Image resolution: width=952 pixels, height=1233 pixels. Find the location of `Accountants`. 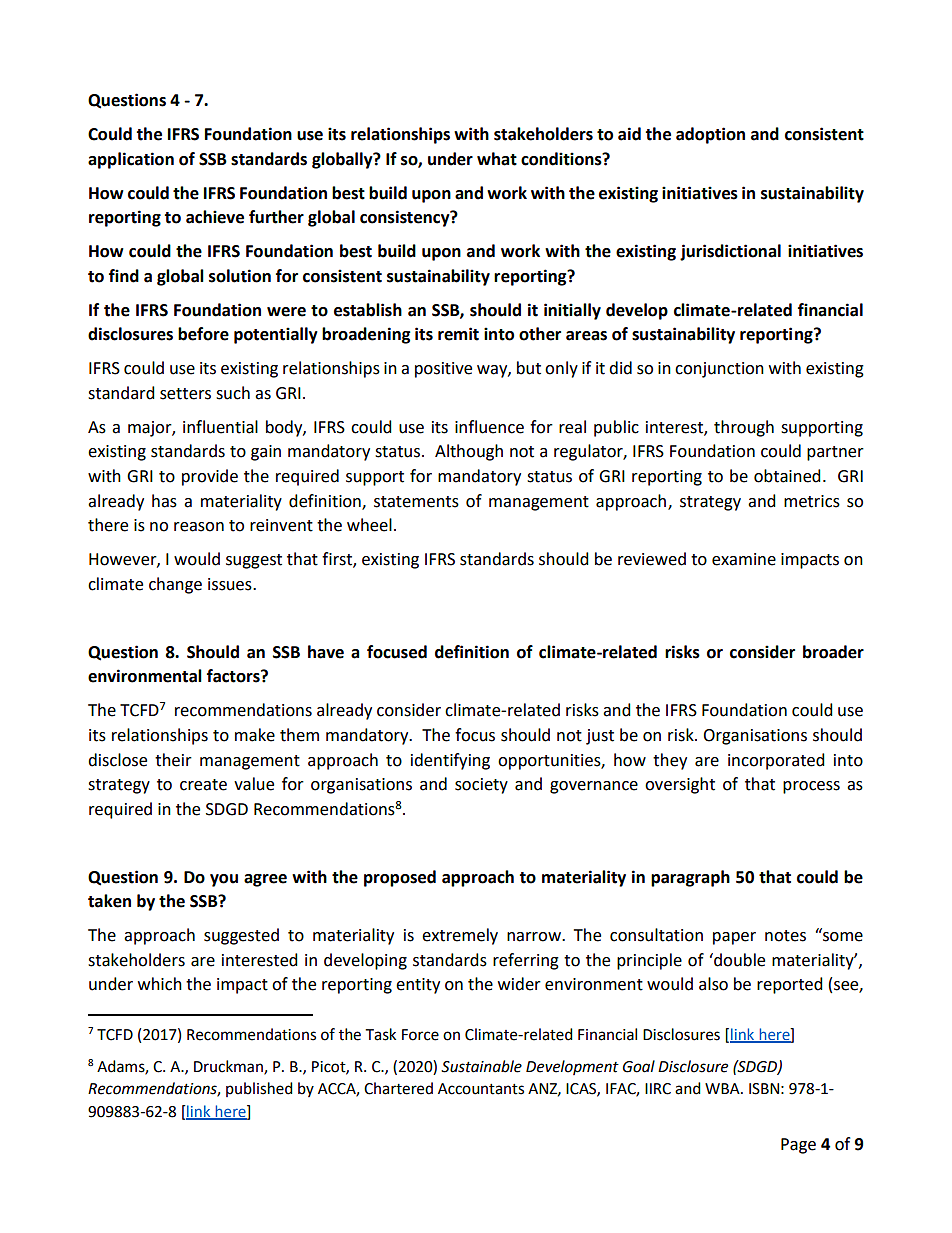

Accountants is located at coordinates (481, 1089).
